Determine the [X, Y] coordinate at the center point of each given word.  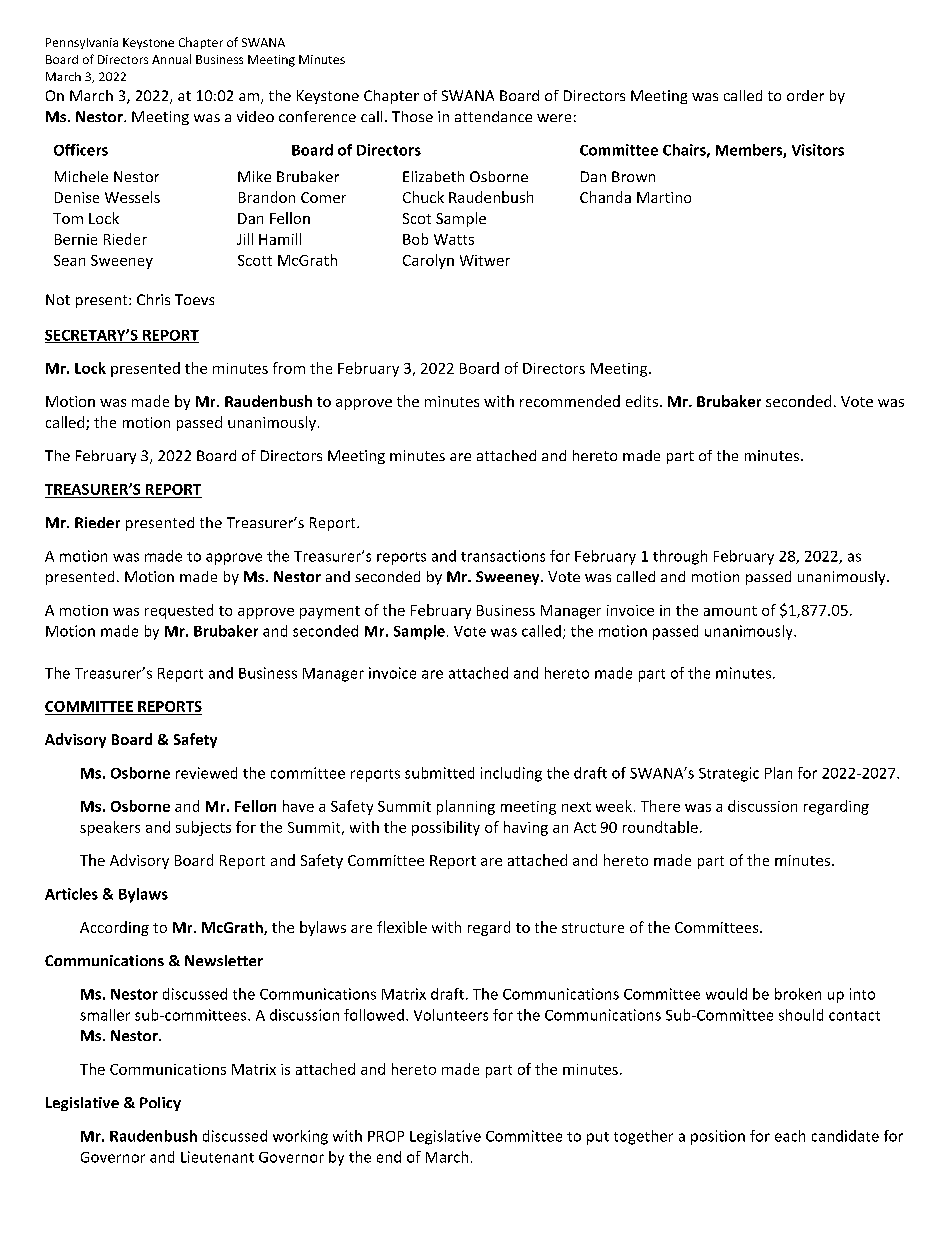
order [805, 95]
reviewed [206, 773]
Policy [160, 1104]
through [680, 557]
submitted [439, 773]
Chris [153, 299]
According [114, 928]
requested [179, 611]
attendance [493, 116]
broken [798, 994]
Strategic [729, 774]
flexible [402, 927]
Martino [664, 197]
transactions [503, 556]
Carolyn [428, 261]
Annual [171, 59]
